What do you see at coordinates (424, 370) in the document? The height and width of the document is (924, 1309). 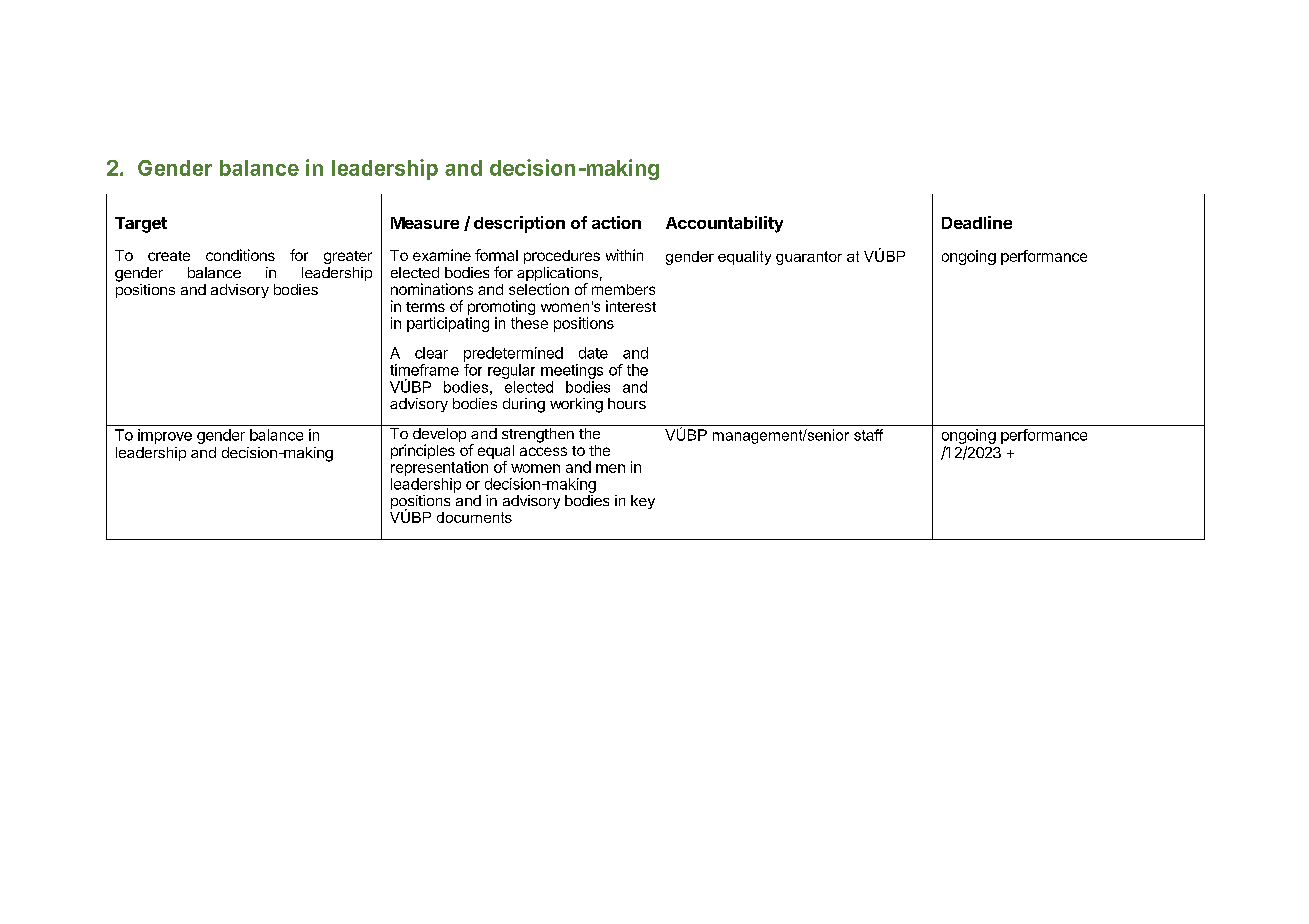 I see `timeframe` at bounding box center [424, 370].
